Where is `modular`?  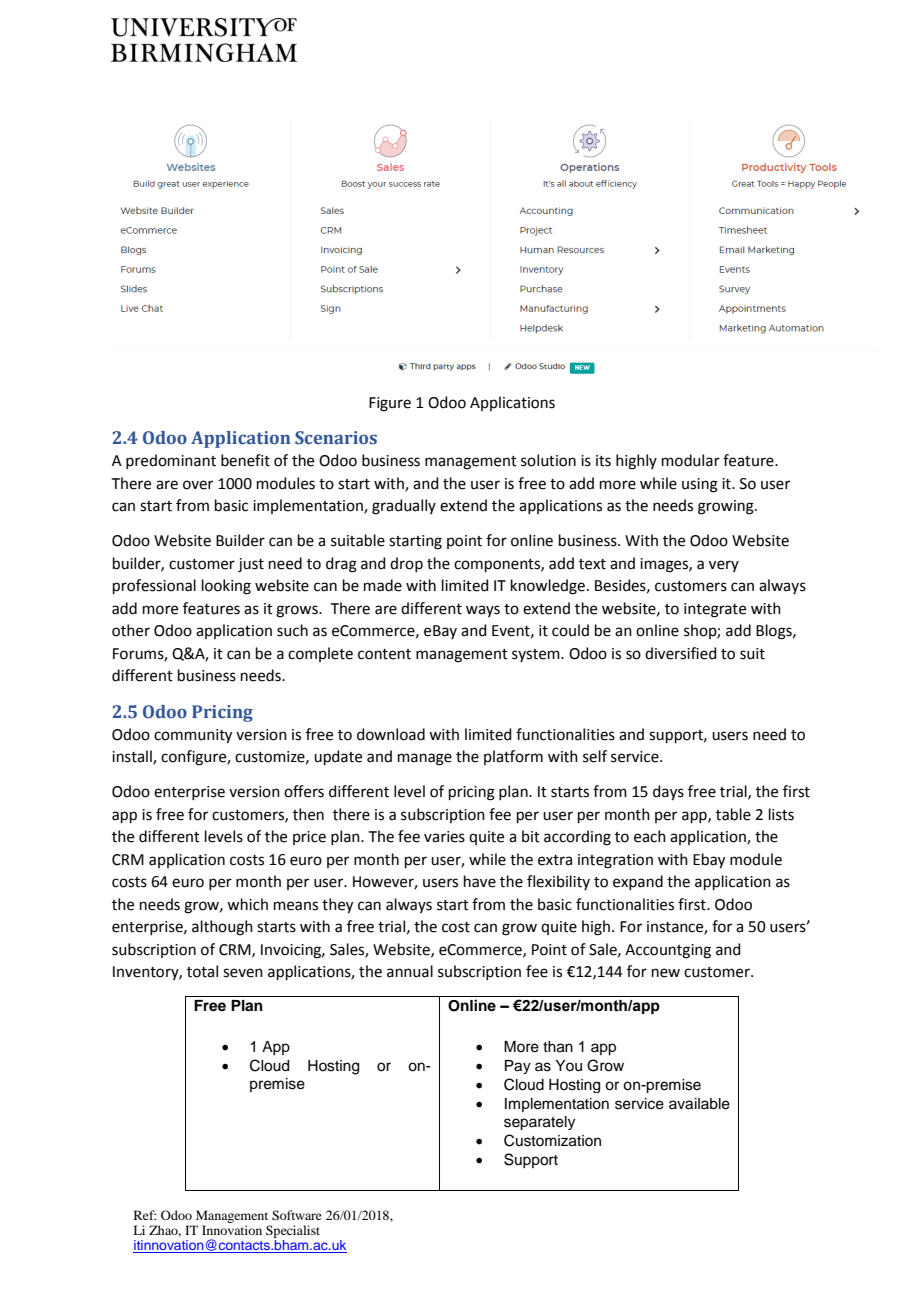 modular is located at coordinates (691, 460).
